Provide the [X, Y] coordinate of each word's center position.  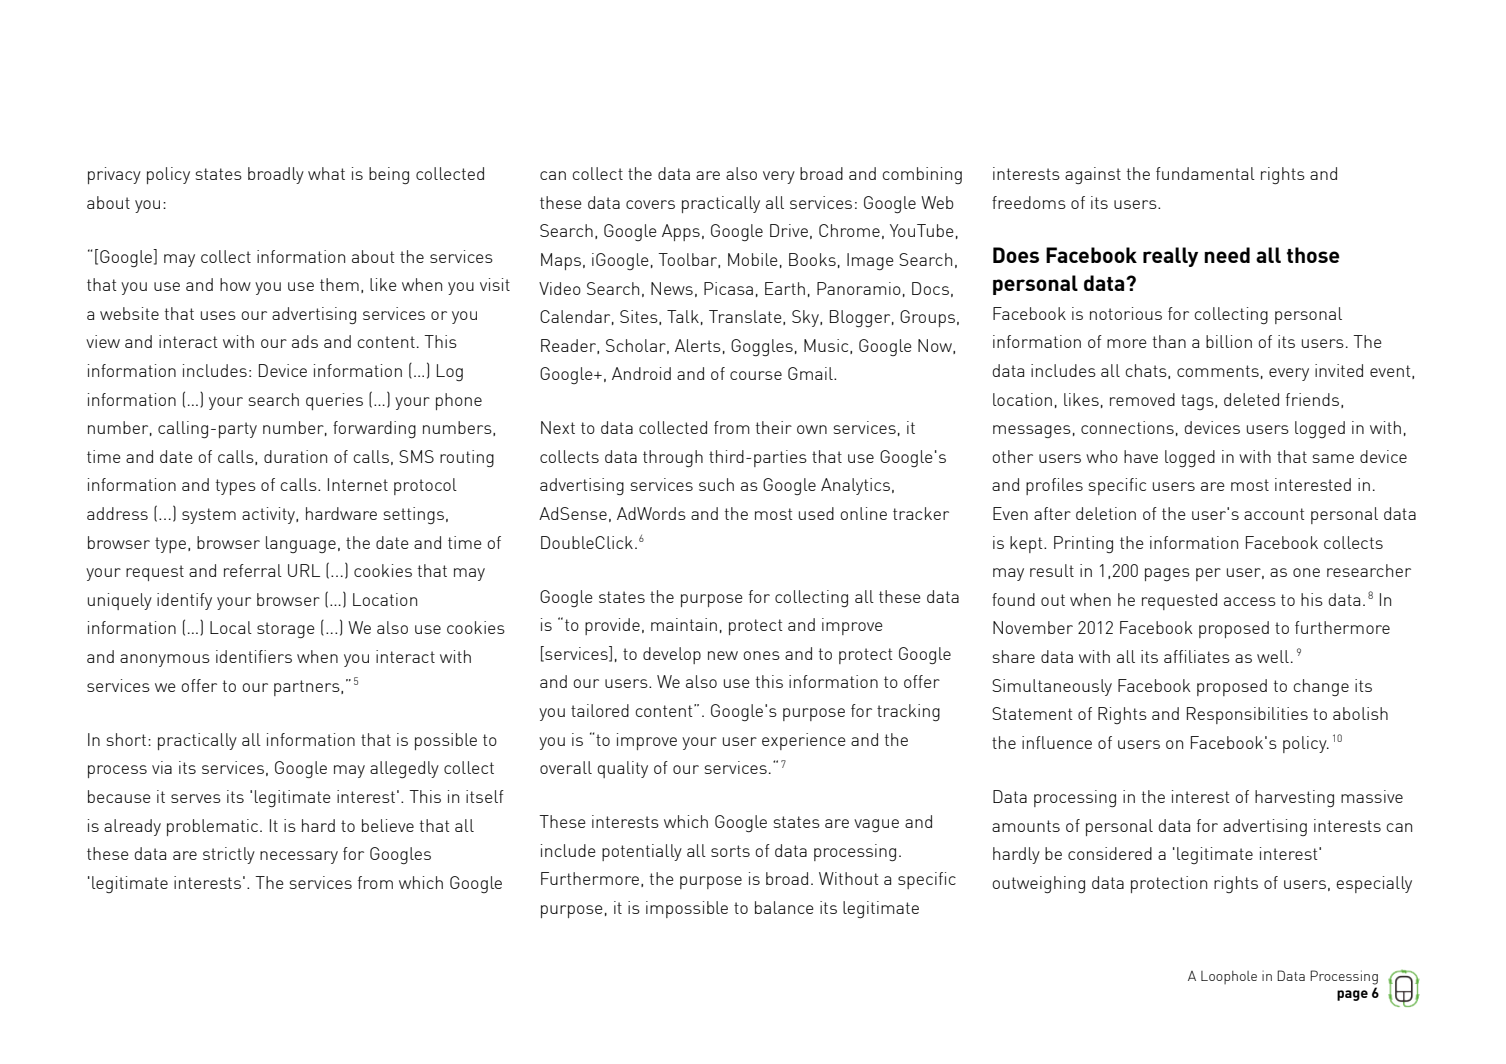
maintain [684, 624]
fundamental [1205, 173]
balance [784, 907]
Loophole [1229, 977]
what [326, 173]
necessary [299, 857]
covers [650, 204]
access [1250, 601]
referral [253, 570]
